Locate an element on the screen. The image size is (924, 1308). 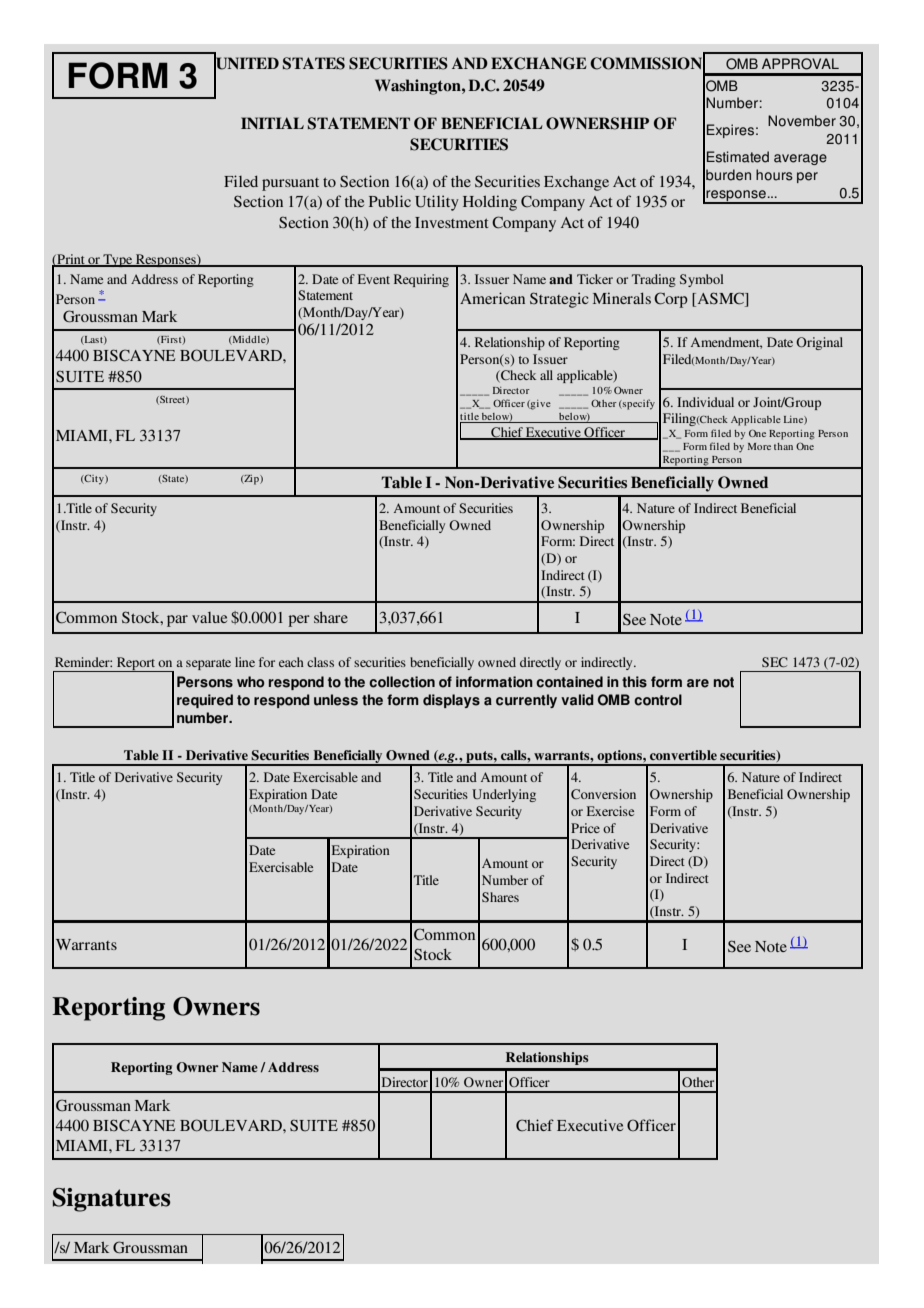
Symbol is located at coordinates (702, 280).
